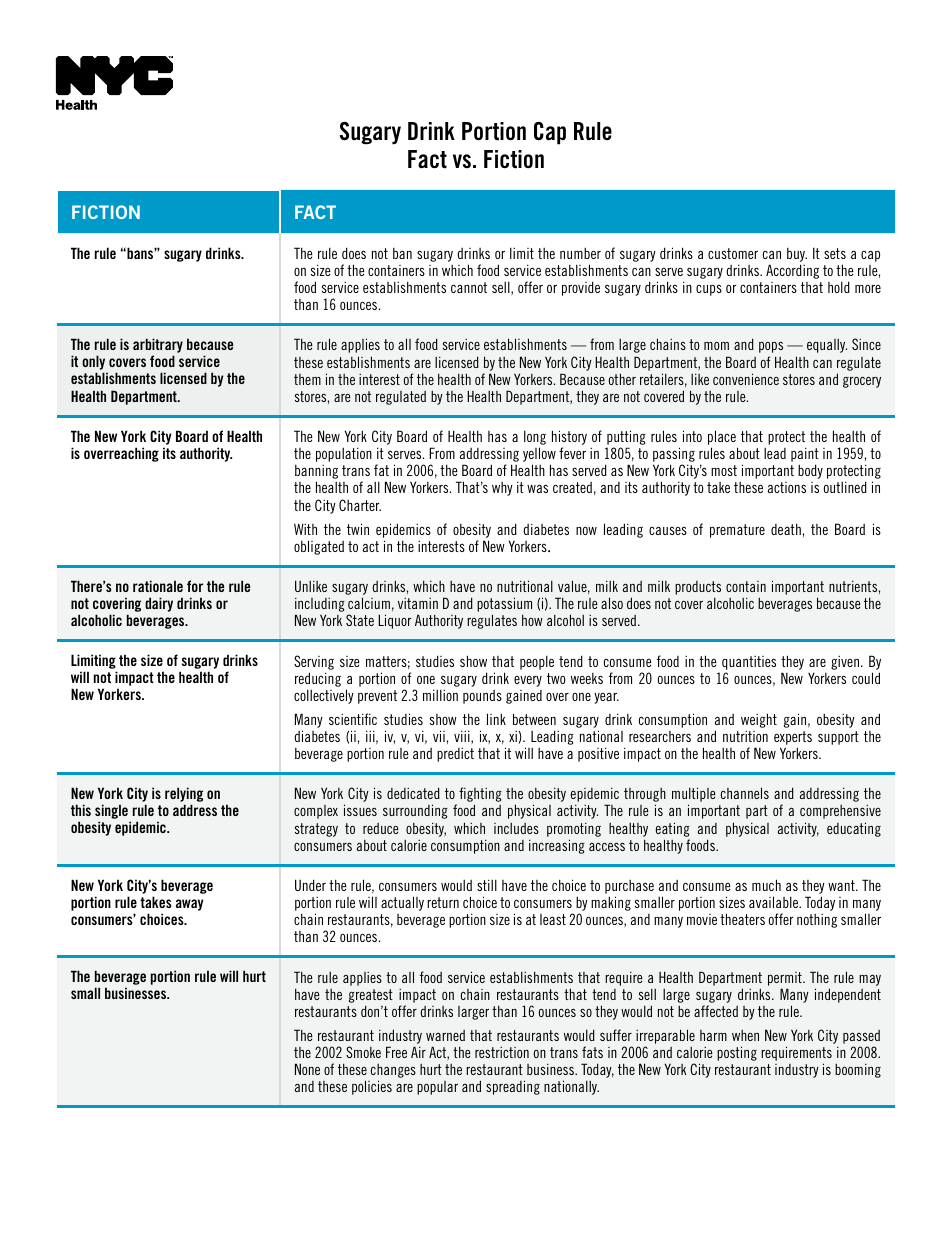 This screenshot has height=1233, width=952. I want to click on much, so click(766, 885).
